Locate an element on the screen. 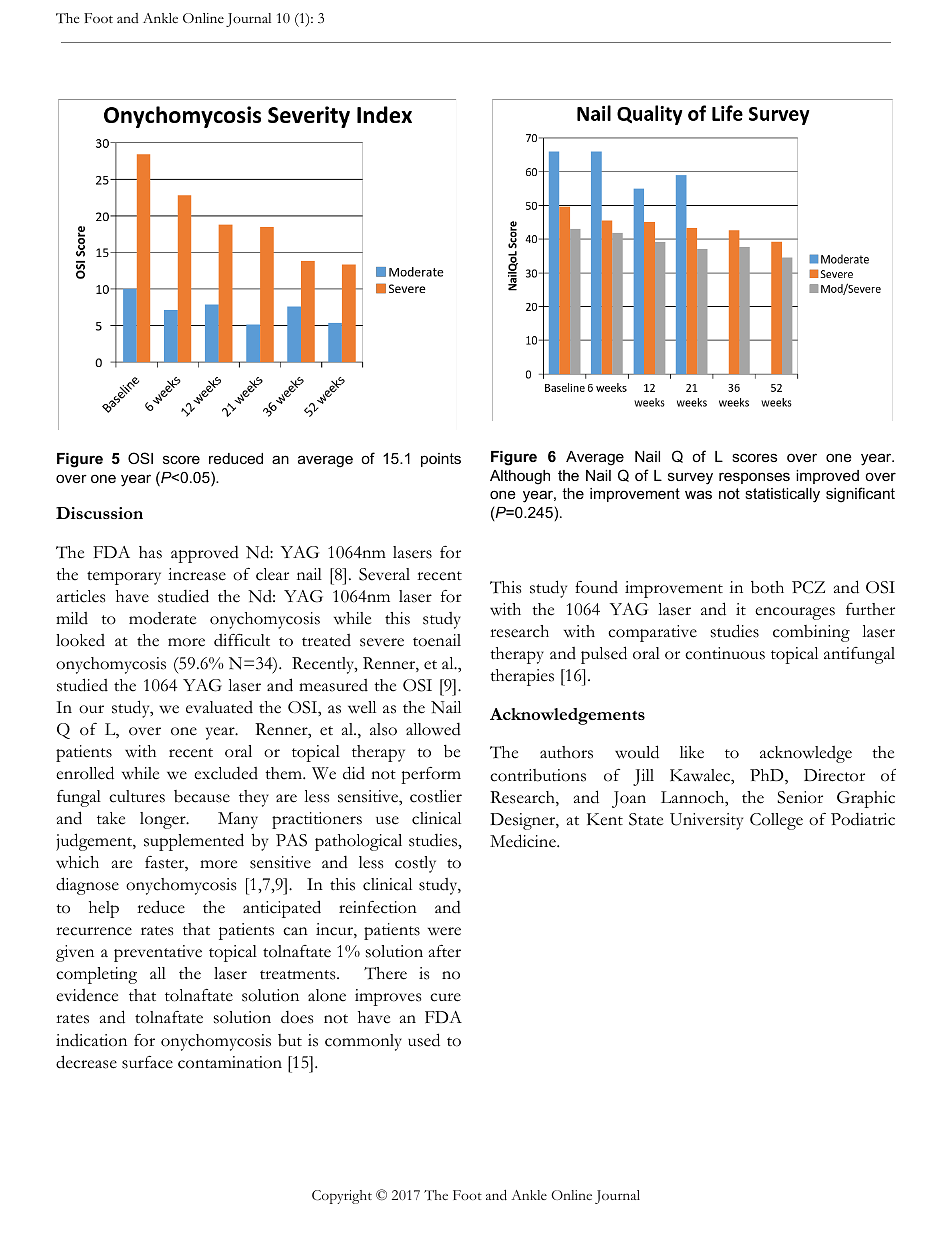  College is located at coordinates (776, 821).
